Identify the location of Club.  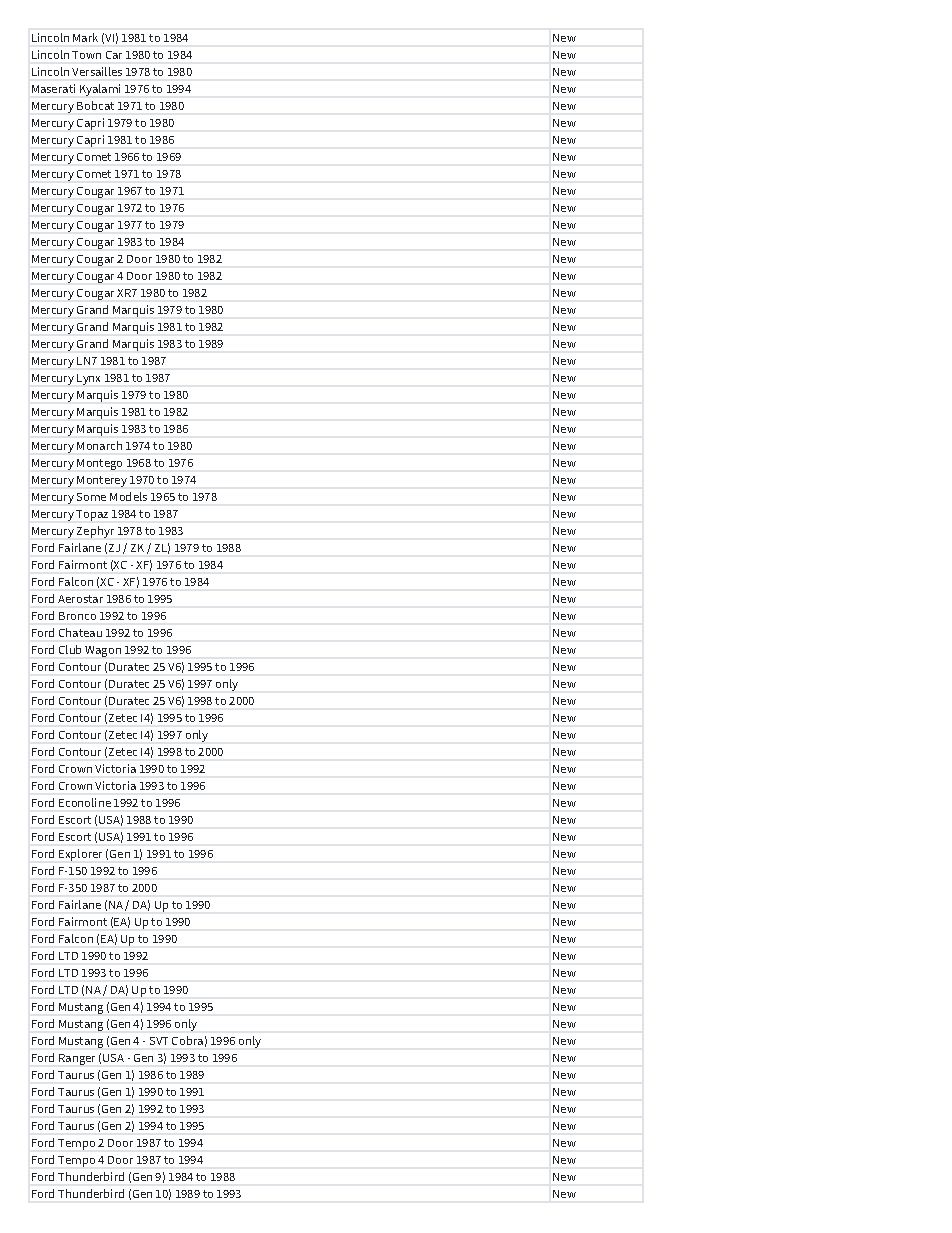
(70, 649).
